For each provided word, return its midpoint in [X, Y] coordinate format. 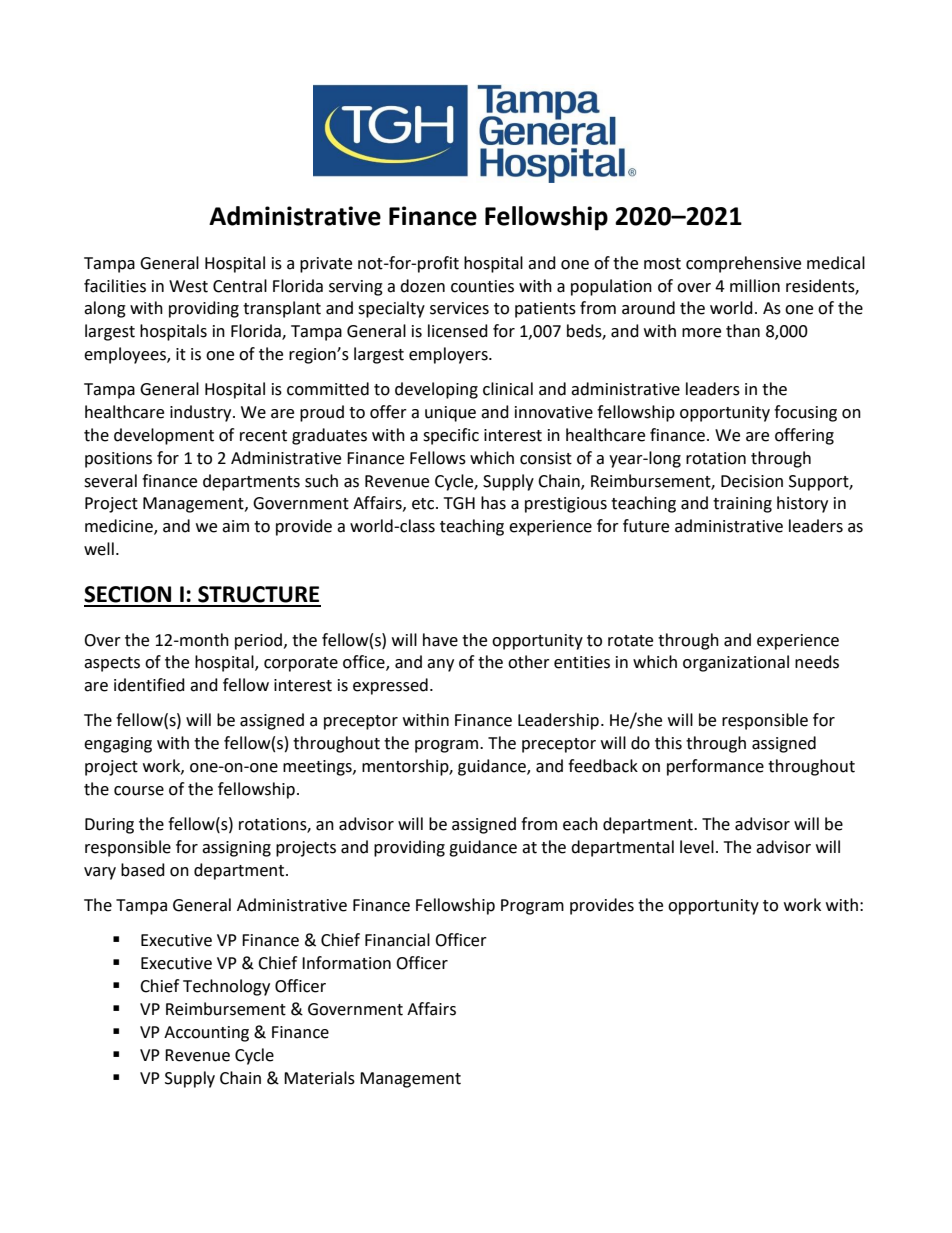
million [755, 286]
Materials [319, 1078]
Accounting [206, 1034]
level [697, 847]
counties [482, 286]
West [188, 286]
